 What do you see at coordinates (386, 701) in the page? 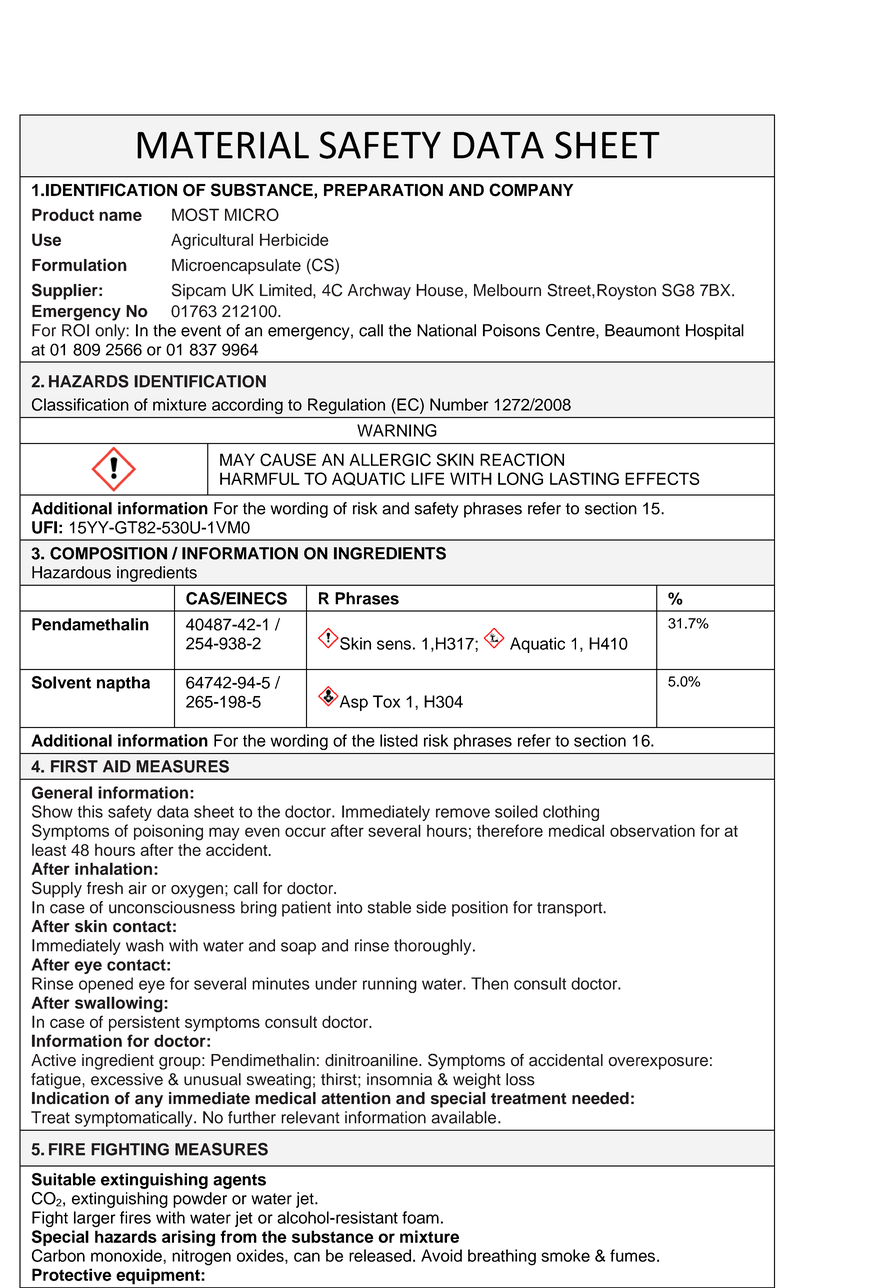
I see `Tox` at bounding box center [386, 701].
